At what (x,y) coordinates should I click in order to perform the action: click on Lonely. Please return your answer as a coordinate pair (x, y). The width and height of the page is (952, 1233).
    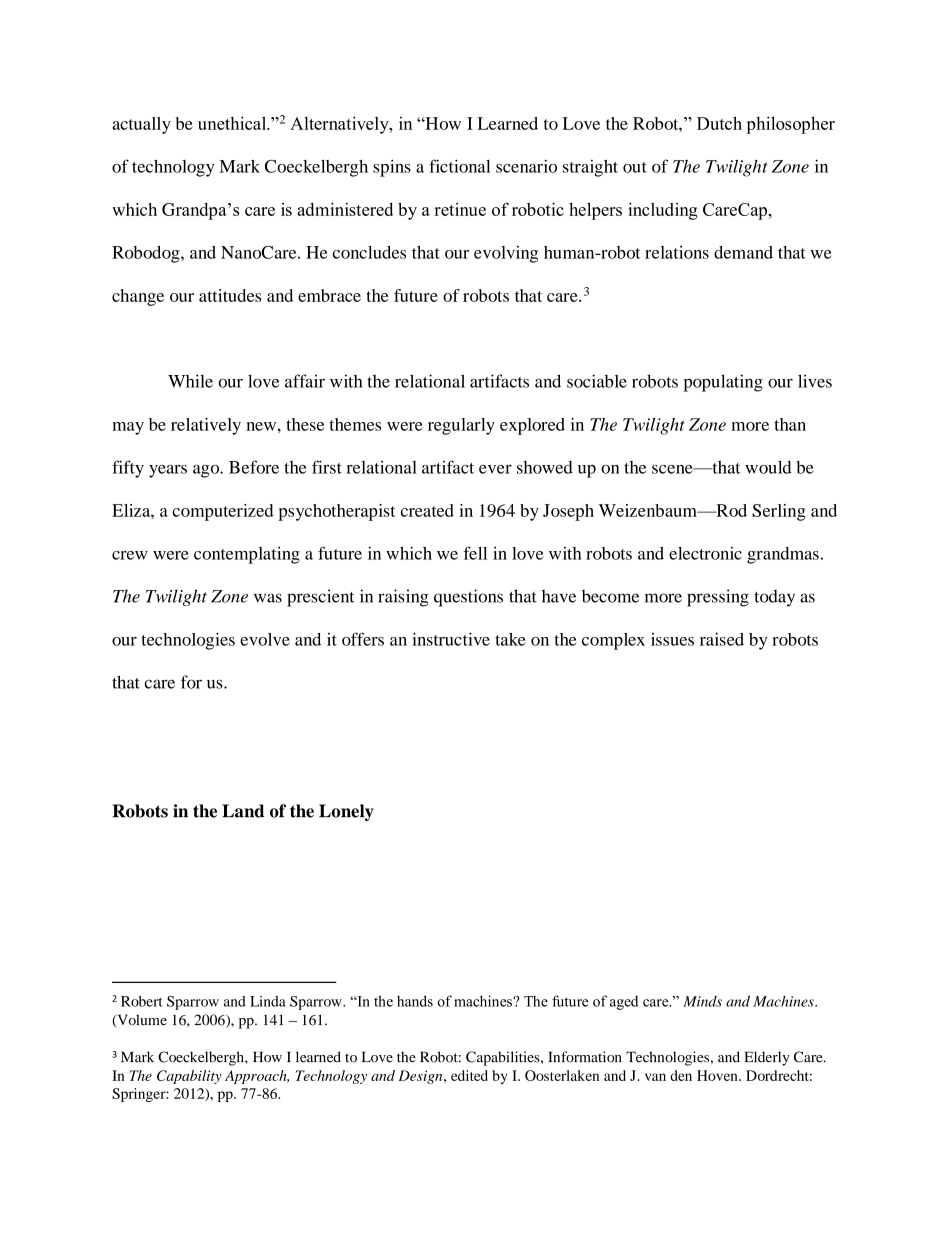
    Looking at the image, I should click on (346, 812).
